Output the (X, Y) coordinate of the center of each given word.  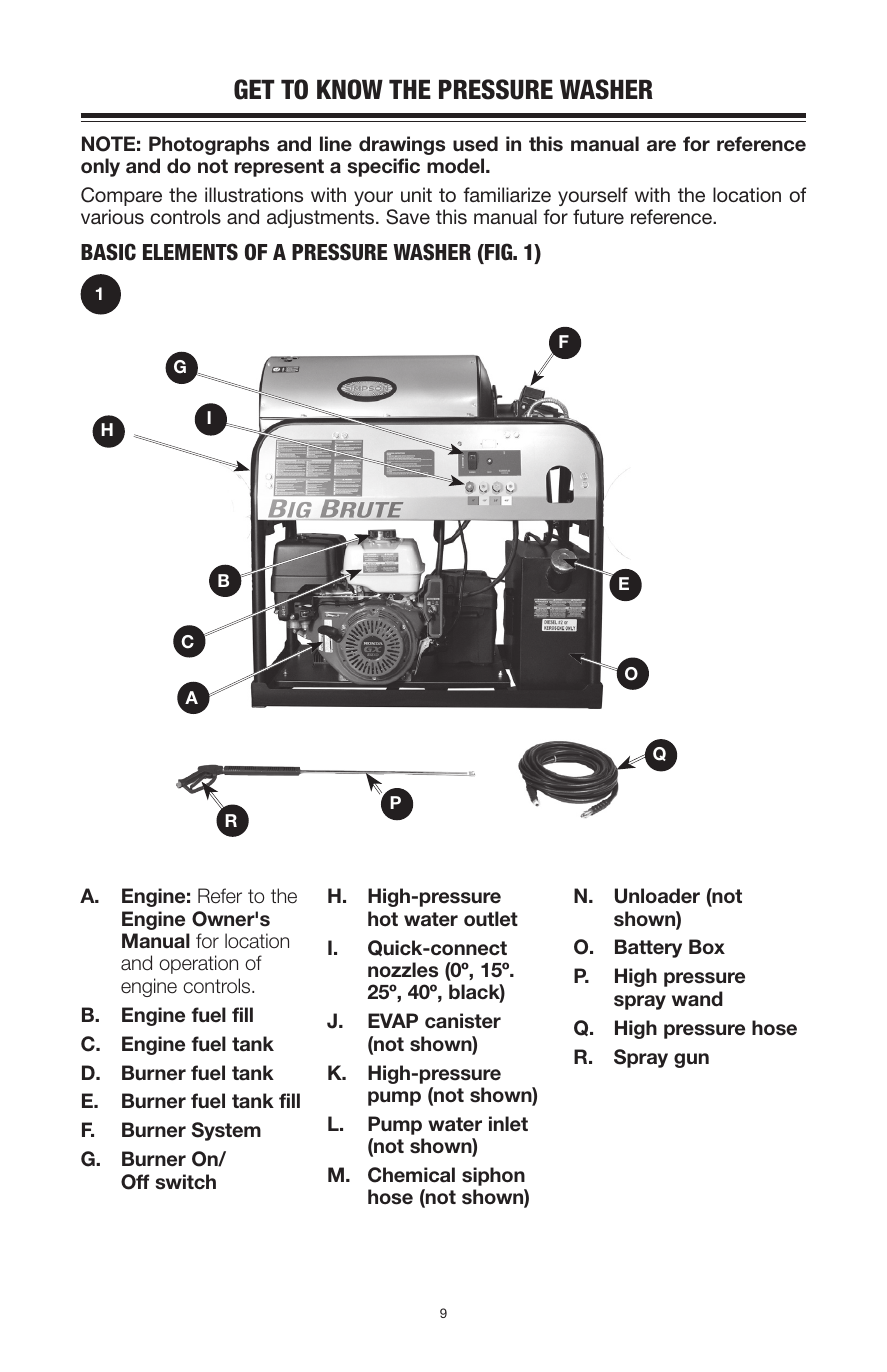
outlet (491, 919)
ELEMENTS (190, 252)
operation (198, 964)
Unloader (657, 896)
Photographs (209, 145)
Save (408, 217)
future (598, 216)
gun (691, 1060)
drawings (402, 145)
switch (186, 1182)
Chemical (411, 1175)
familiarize (507, 194)
